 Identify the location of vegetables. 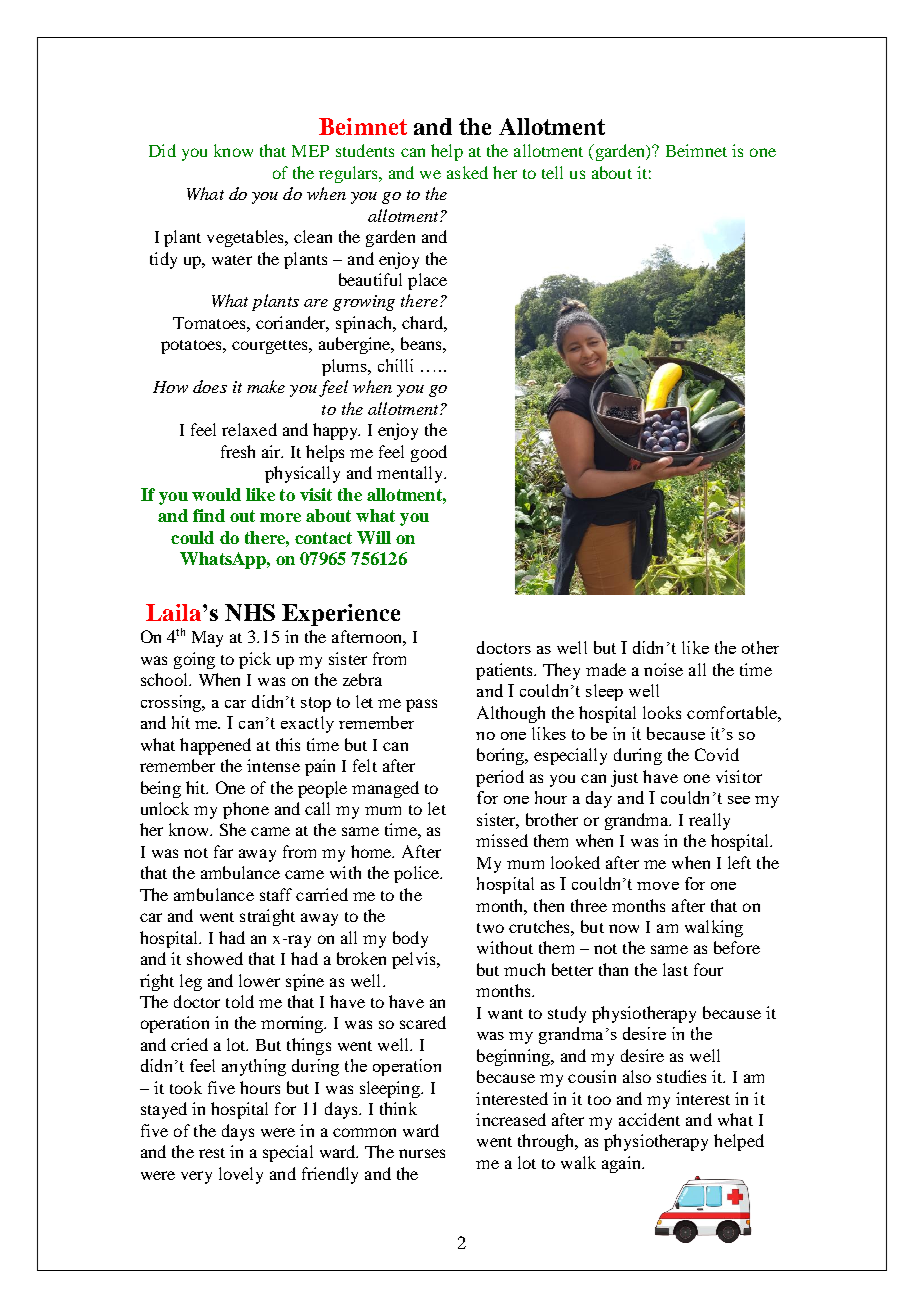
(246, 238).
